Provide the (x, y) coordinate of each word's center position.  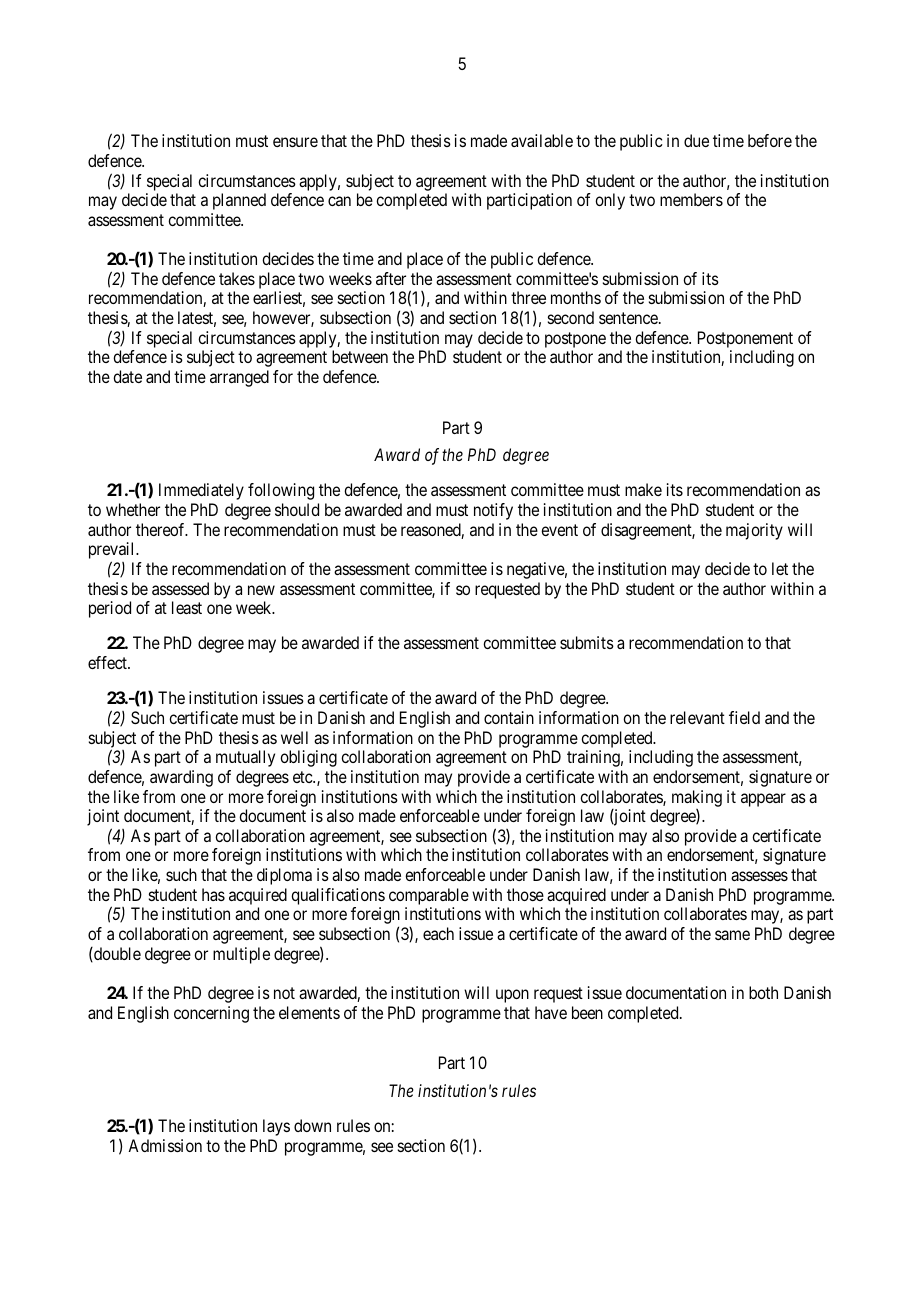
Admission (165, 1145)
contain (509, 717)
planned (239, 201)
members (691, 199)
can (339, 201)
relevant (697, 717)
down (312, 1125)
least (187, 607)
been (587, 1012)
